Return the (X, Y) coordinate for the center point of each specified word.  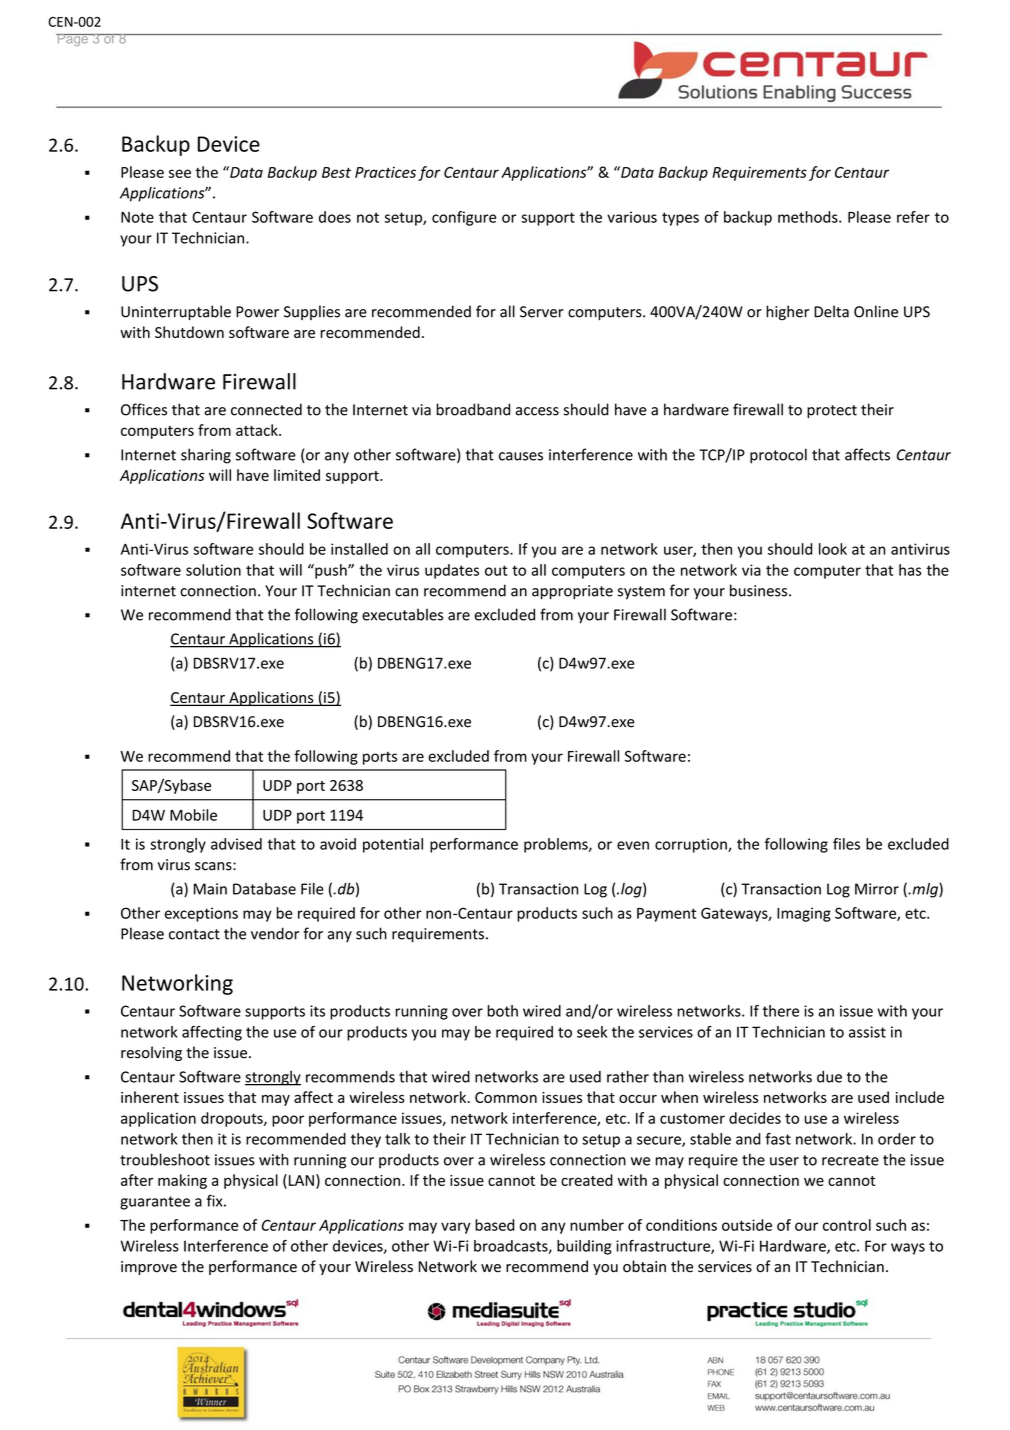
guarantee (155, 1203)
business (760, 590)
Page (73, 40)
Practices (385, 172)
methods (809, 217)
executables (402, 614)
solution (213, 570)
